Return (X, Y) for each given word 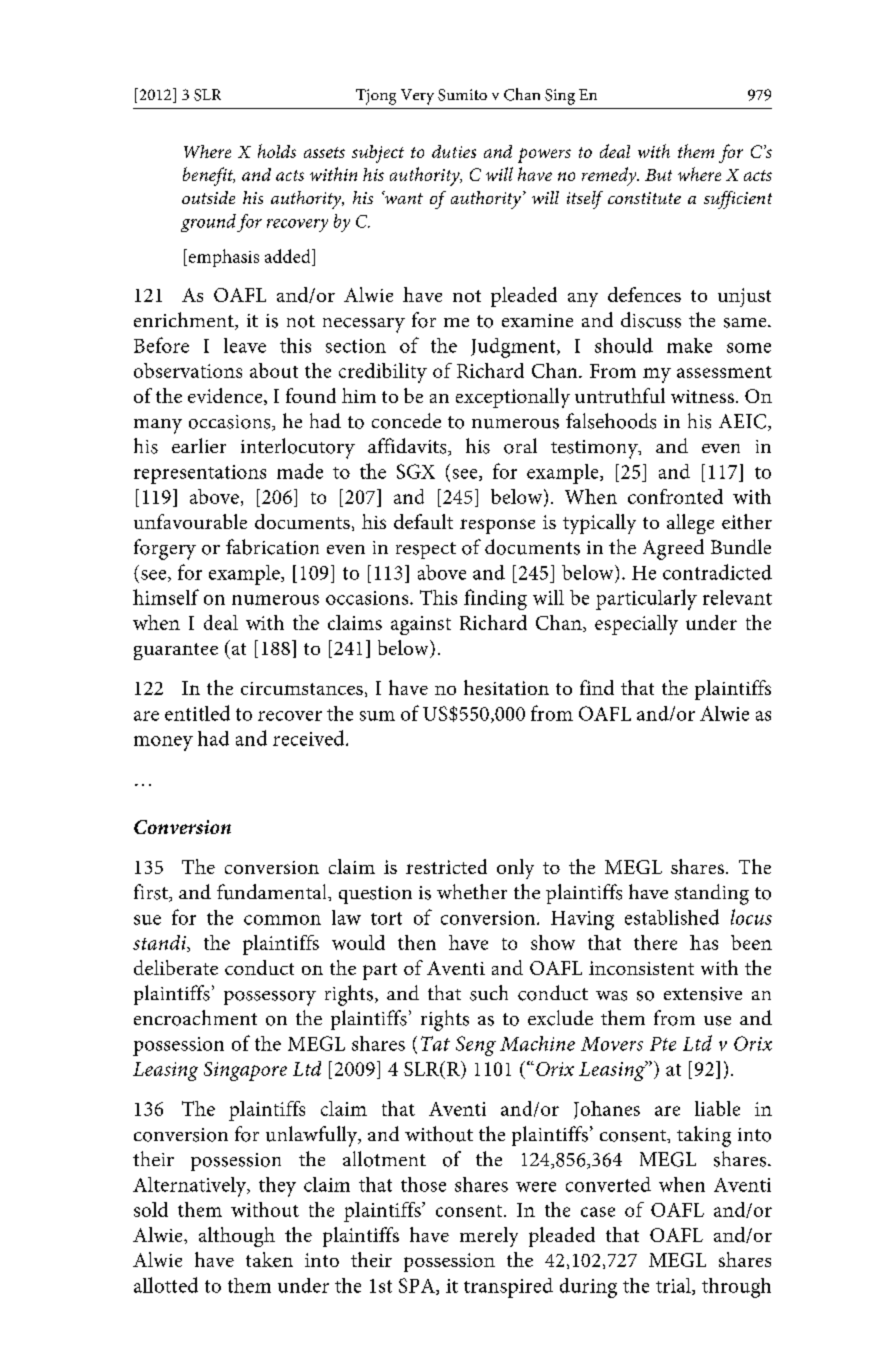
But (658, 175)
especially (636, 625)
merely (489, 1237)
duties (454, 151)
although (237, 1237)
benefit (209, 176)
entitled (197, 713)
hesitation (506, 687)
